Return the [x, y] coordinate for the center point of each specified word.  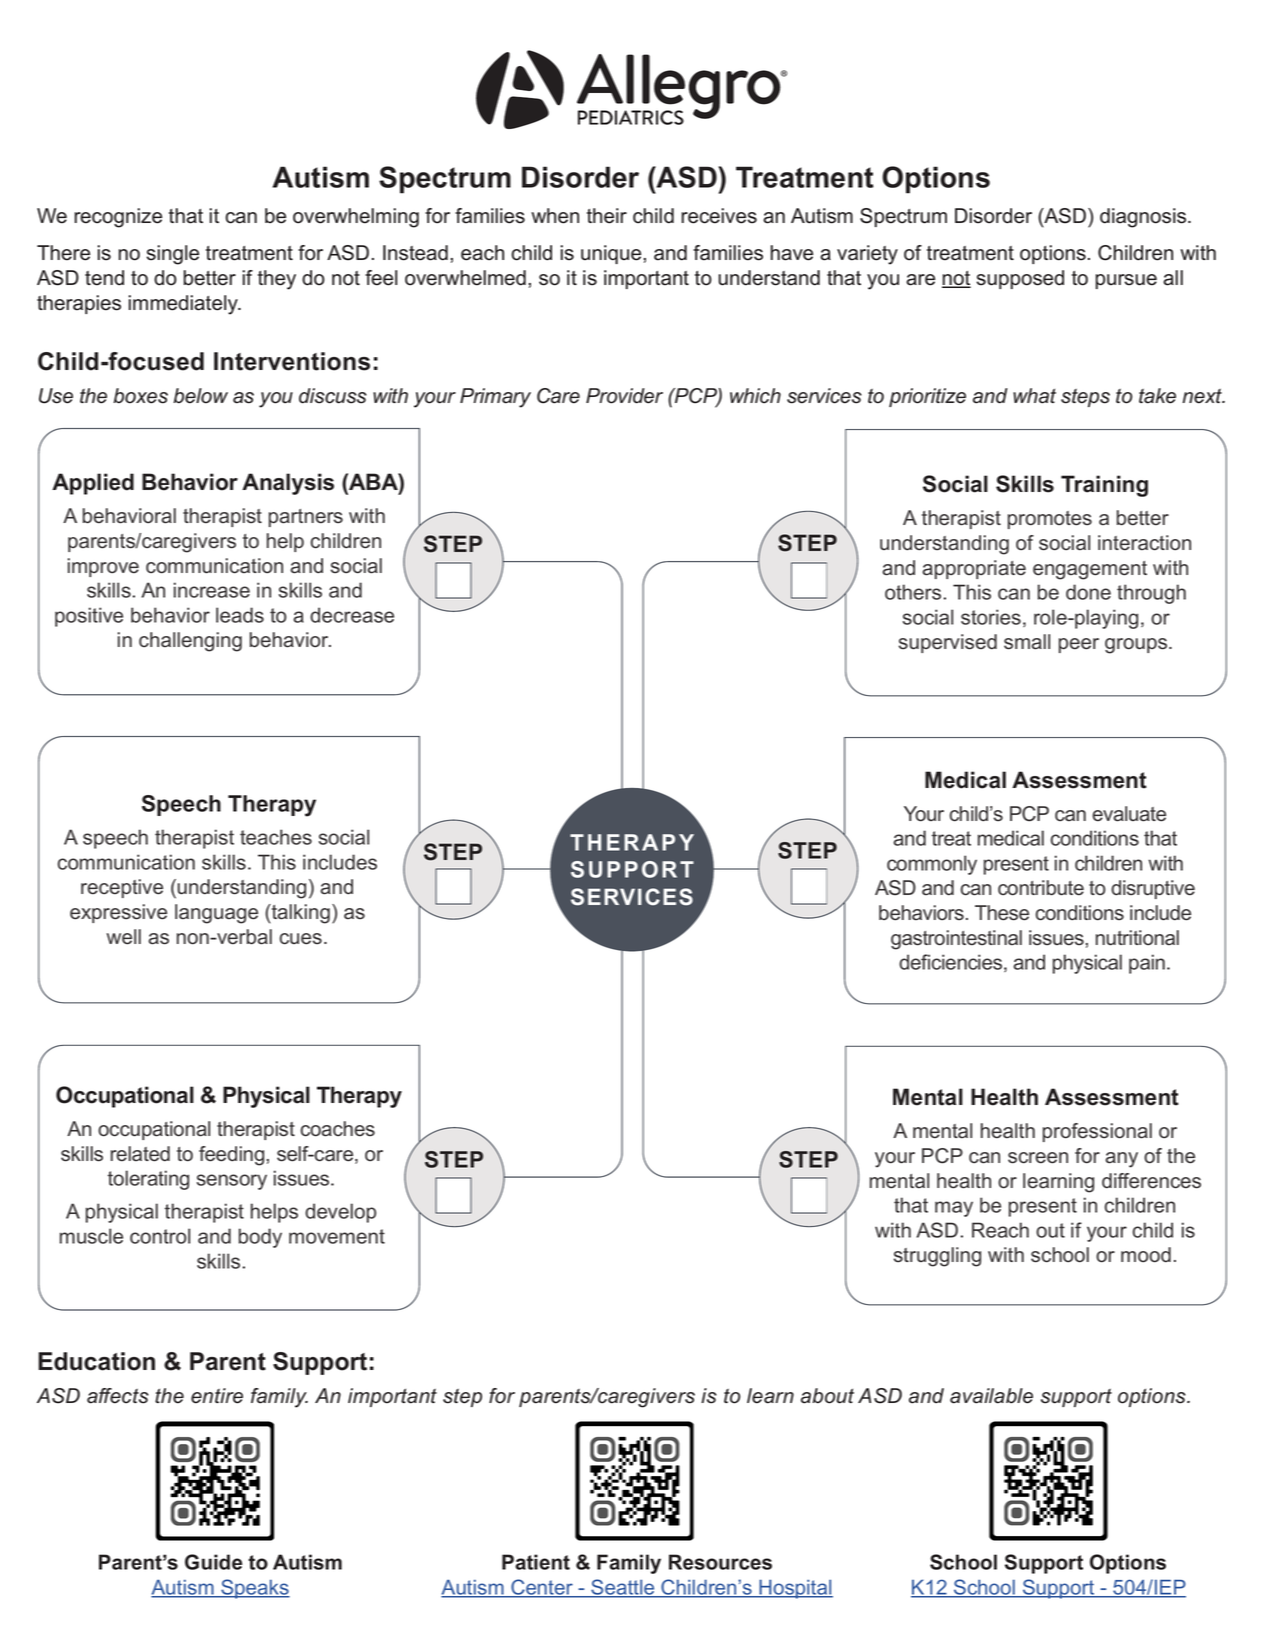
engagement [1090, 570]
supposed [1020, 279]
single [173, 255]
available [991, 1396]
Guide [213, 1562]
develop [340, 1213]
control [160, 1236]
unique [611, 254]
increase [212, 590]
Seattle [623, 1588]
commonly [932, 865]
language [216, 914]
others [913, 592]
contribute [1041, 888]
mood [1146, 1255]
